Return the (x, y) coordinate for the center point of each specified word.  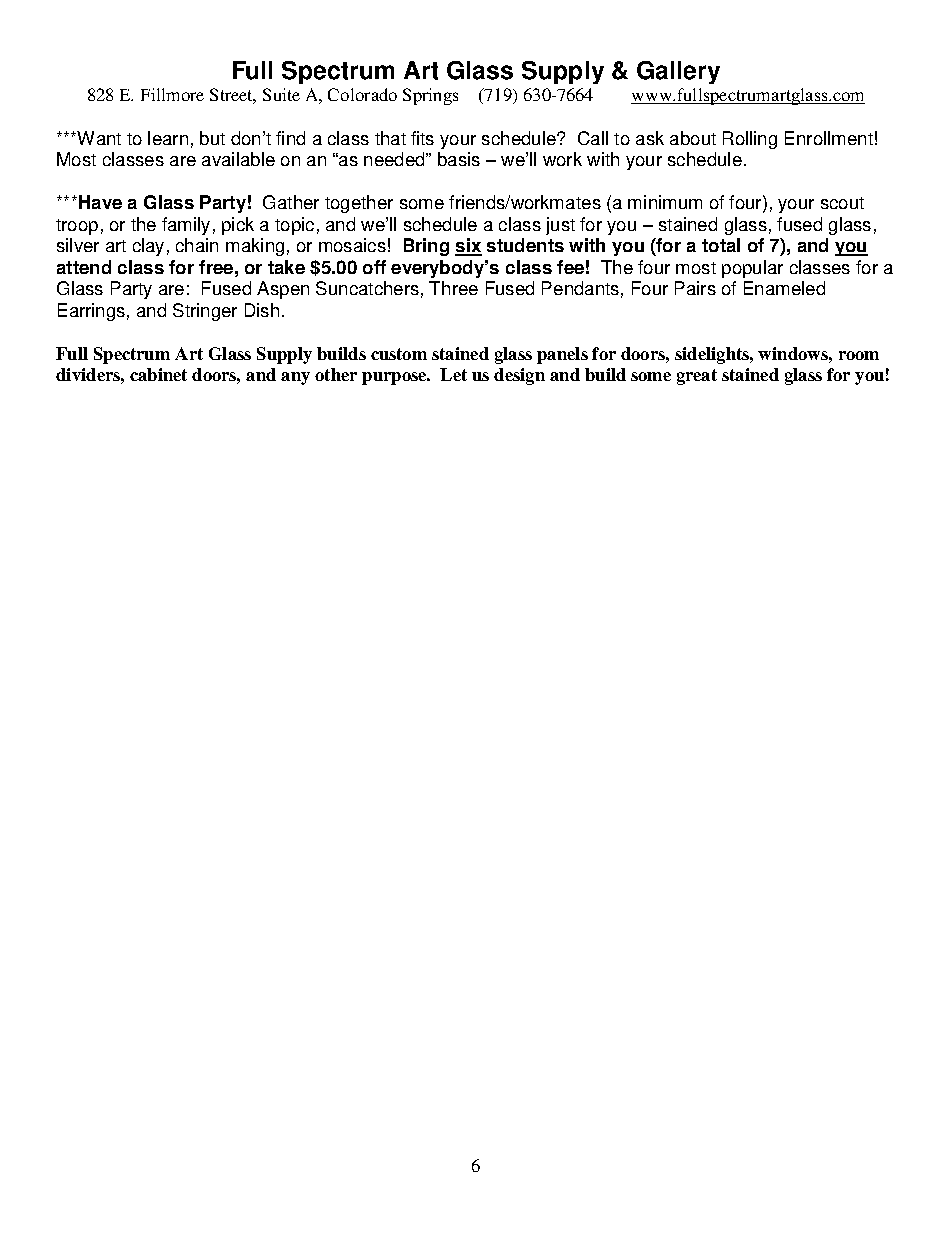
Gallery (678, 72)
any (295, 378)
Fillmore (172, 94)
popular (752, 269)
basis (459, 159)
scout (842, 203)
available (238, 159)
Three (453, 288)
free (216, 267)
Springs (430, 96)
